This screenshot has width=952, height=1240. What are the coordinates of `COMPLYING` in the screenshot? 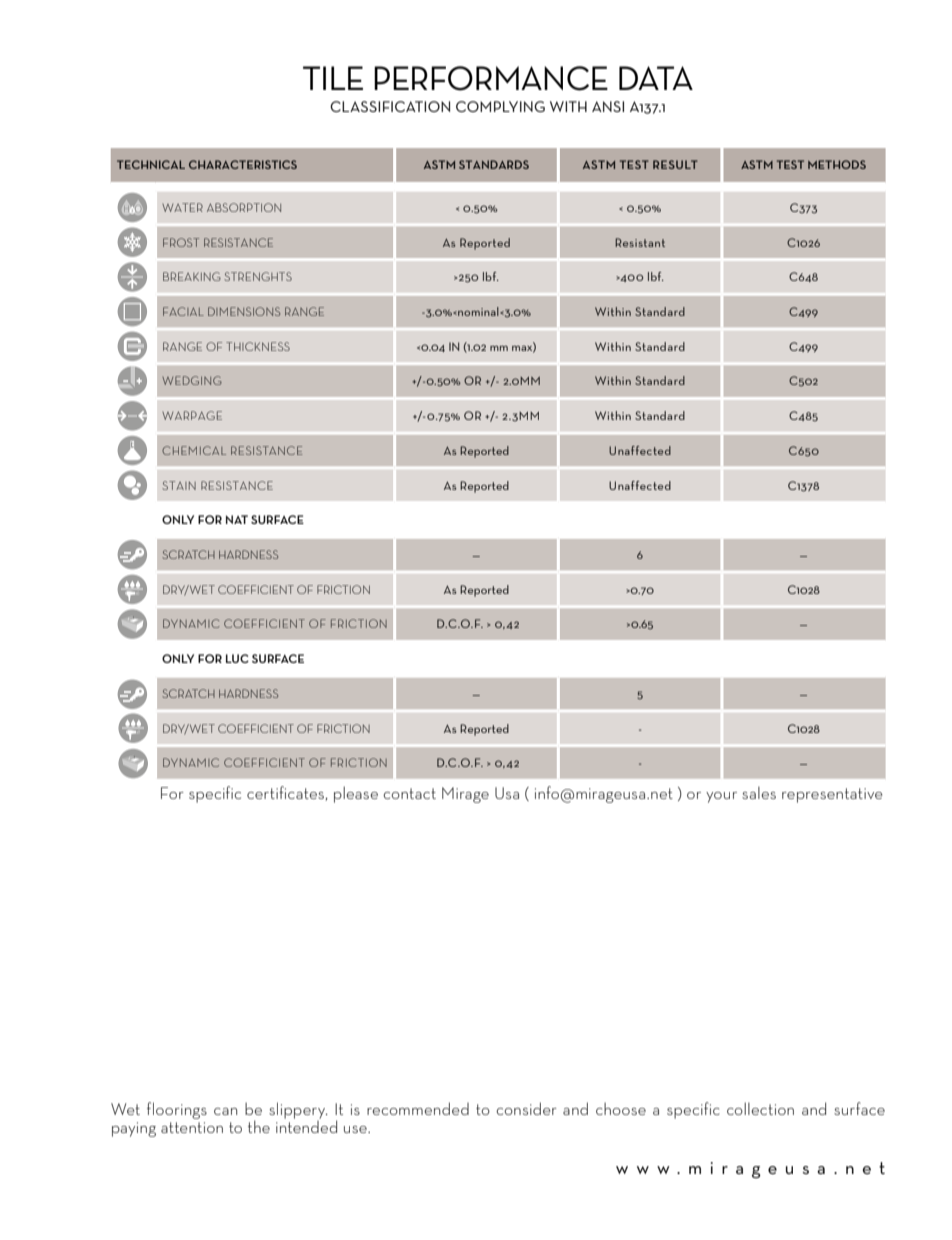 It's located at (500, 106).
